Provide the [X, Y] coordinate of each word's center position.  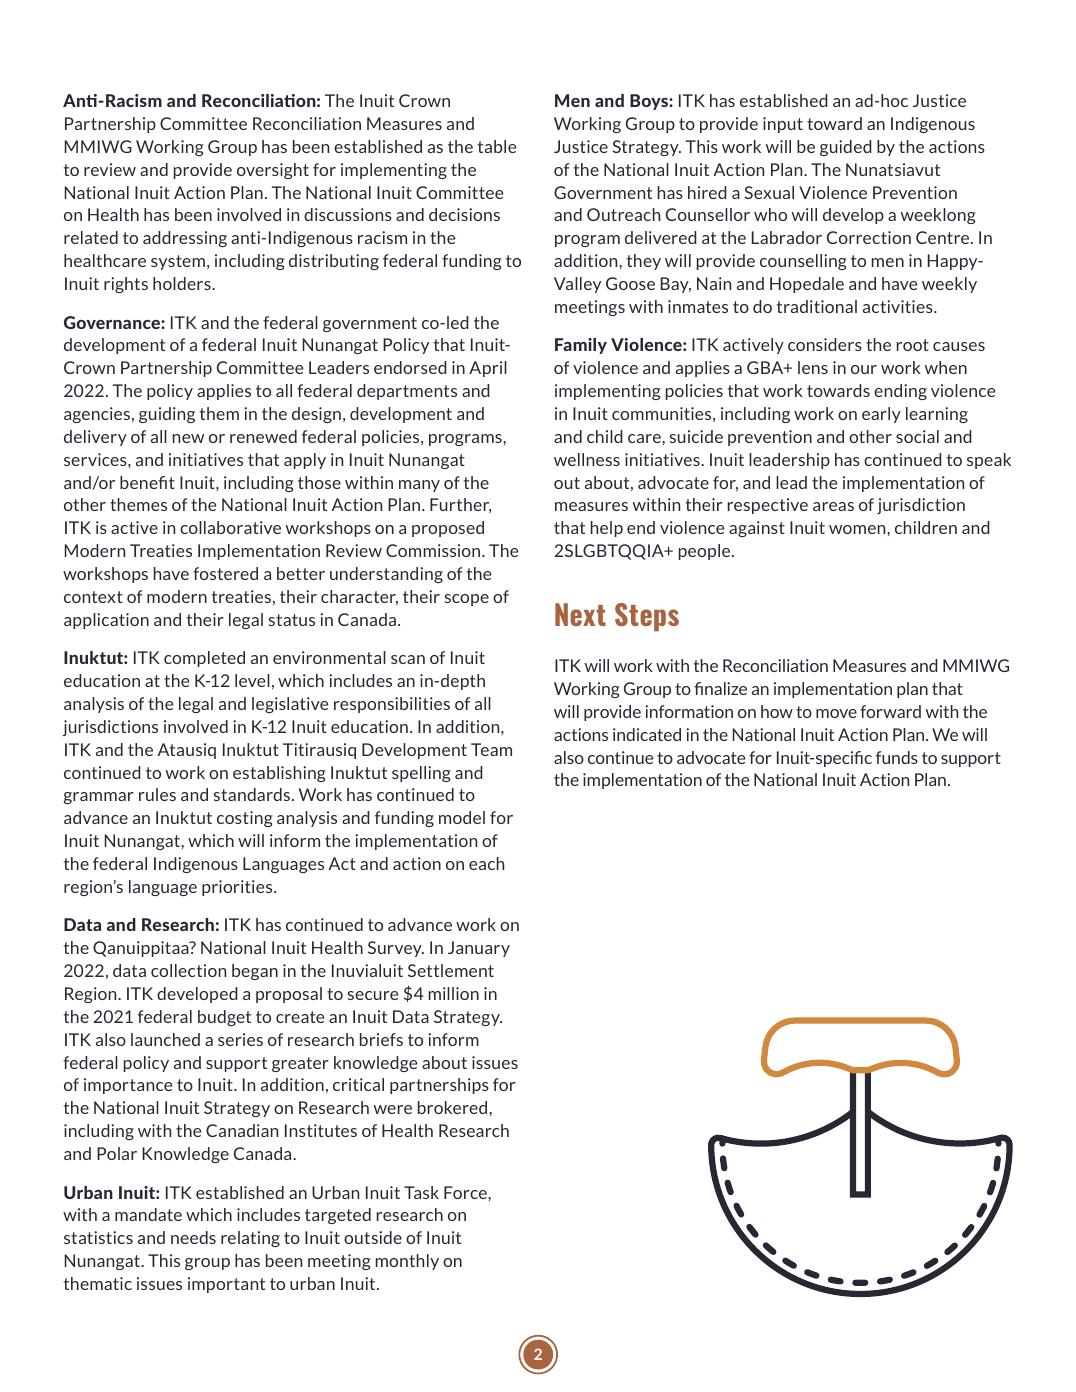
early [881, 415]
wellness [587, 459]
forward [890, 711]
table [497, 146]
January [479, 949]
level [252, 680]
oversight [273, 171]
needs [193, 1237]
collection [188, 970]
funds [897, 757]
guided [846, 148]
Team [491, 749]
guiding [167, 415]
